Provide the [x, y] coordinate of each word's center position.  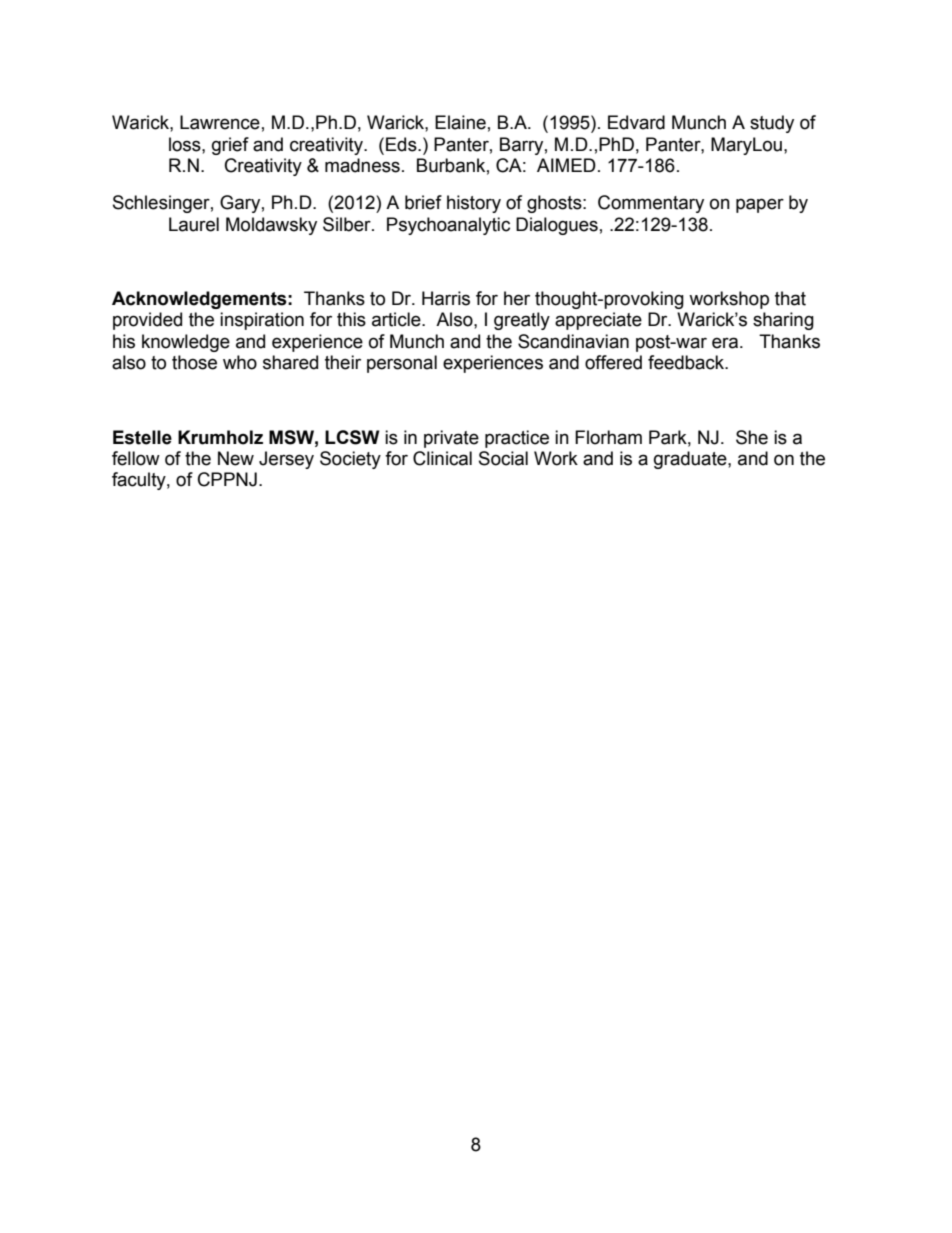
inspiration [262, 321]
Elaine [460, 122]
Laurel [194, 224]
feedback [687, 362]
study [772, 124]
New [236, 458]
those [194, 362]
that [790, 298]
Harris [446, 298]
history [474, 204]
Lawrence [220, 122]
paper [760, 205]
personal [402, 364]
